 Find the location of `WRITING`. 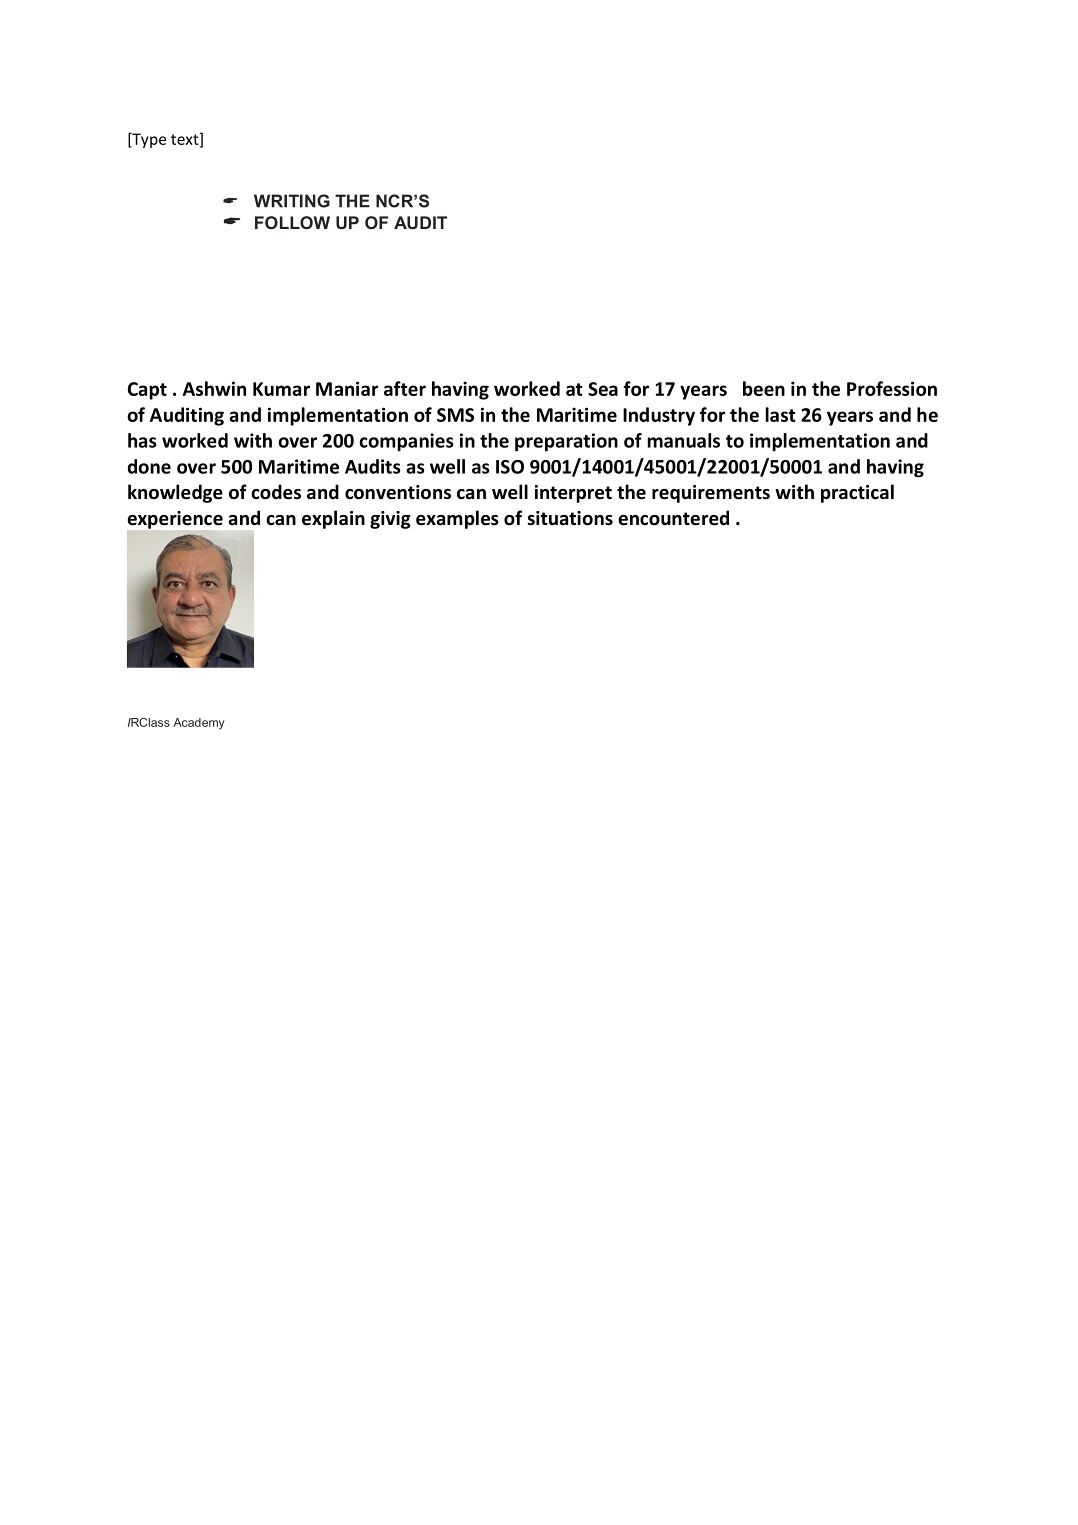

WRITING is located at coordinates (292, 201).
